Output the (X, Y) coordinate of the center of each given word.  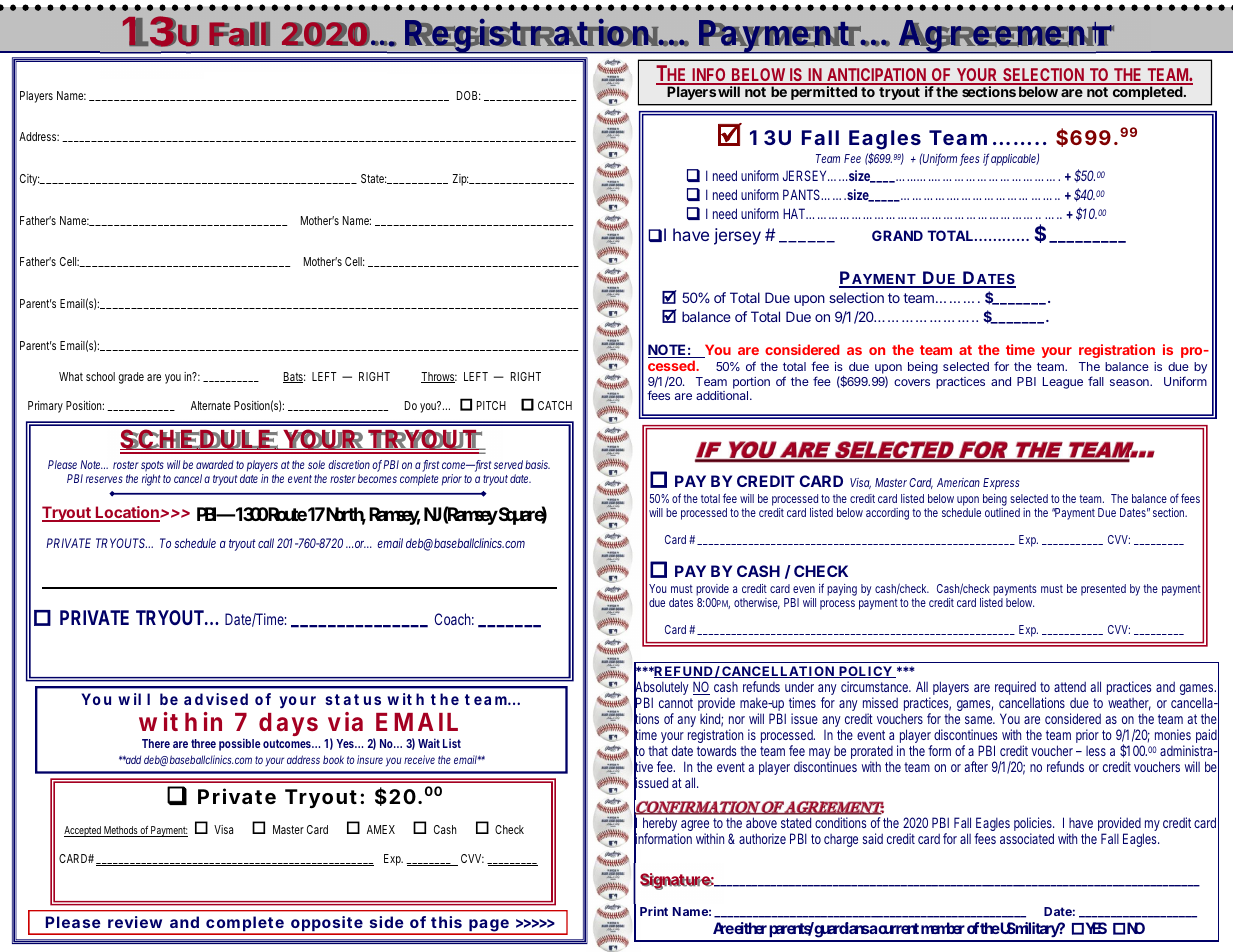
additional (723, 395)
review (135, 922)
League (1063, 383)
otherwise (757, 603)
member (943, 928)
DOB (468, 95)
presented (1103, 590)
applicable (1015, 159)
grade (131, 378)
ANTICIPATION (877, 76)
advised (216, 699)
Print (654, 911)
